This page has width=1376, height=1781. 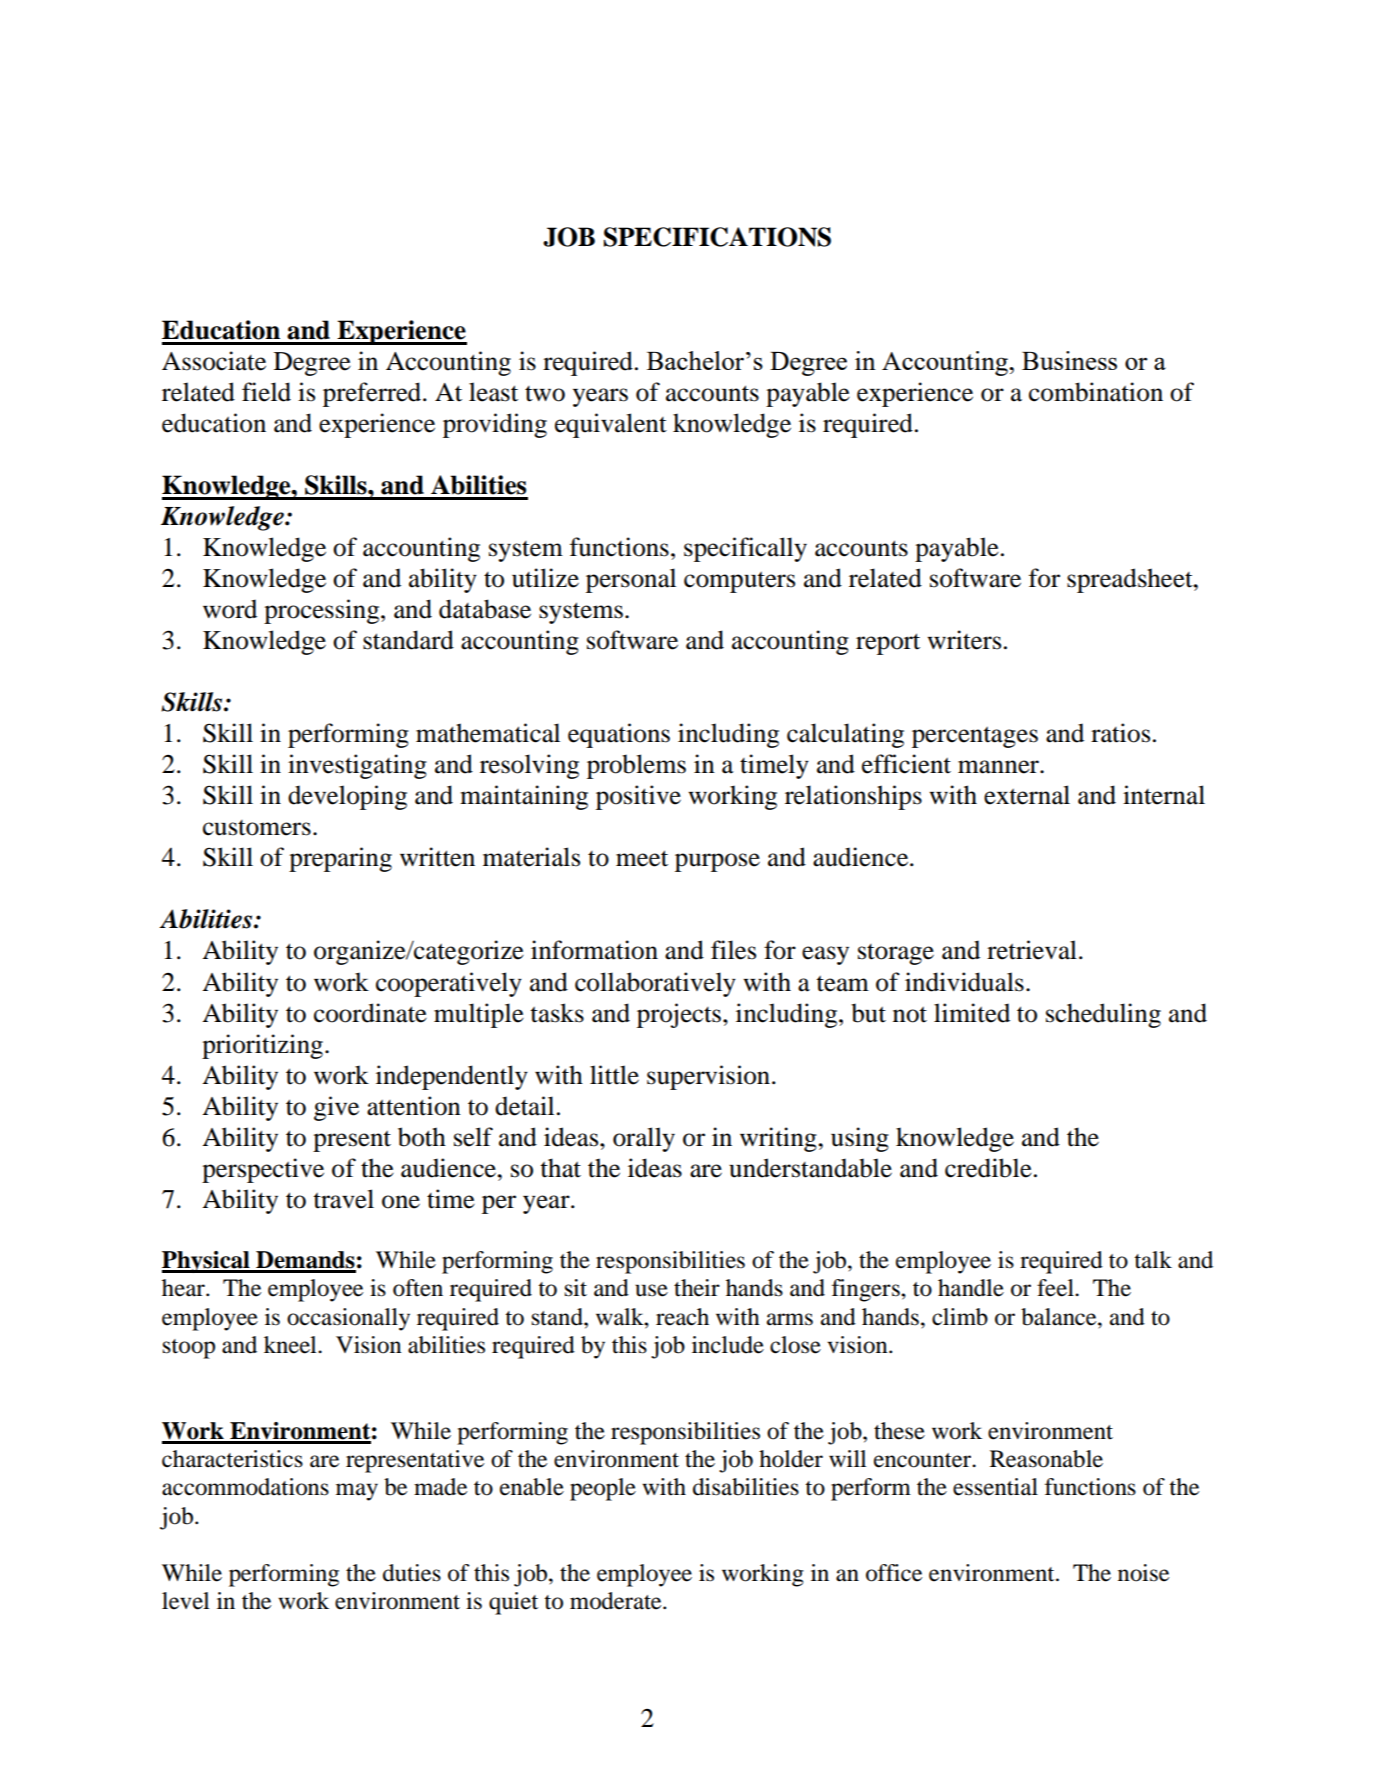 I want to click on moderate, so click(x=617, y=1601).
